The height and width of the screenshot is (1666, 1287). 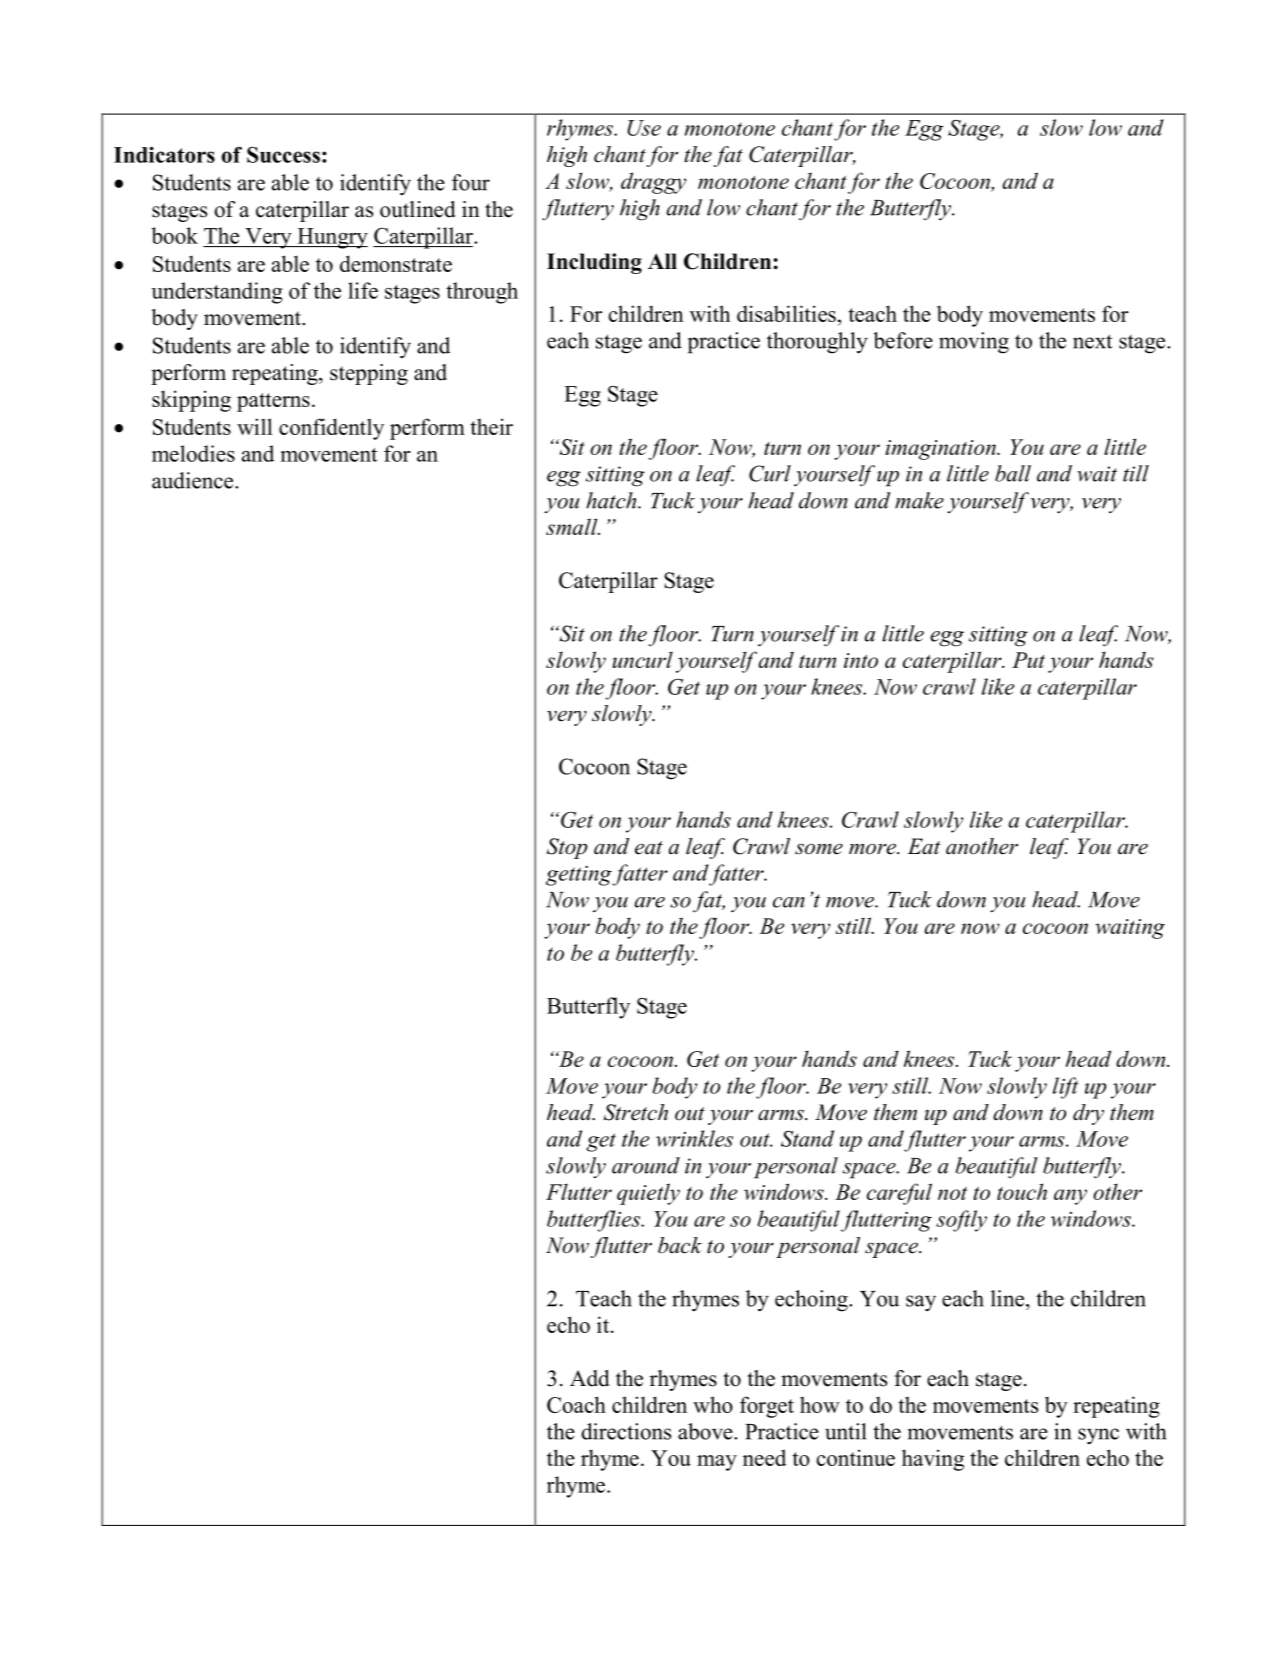 What do you see at coordinates (283, 155) in the screenshot?
I see `Success` at bounding box center [283, 155].
